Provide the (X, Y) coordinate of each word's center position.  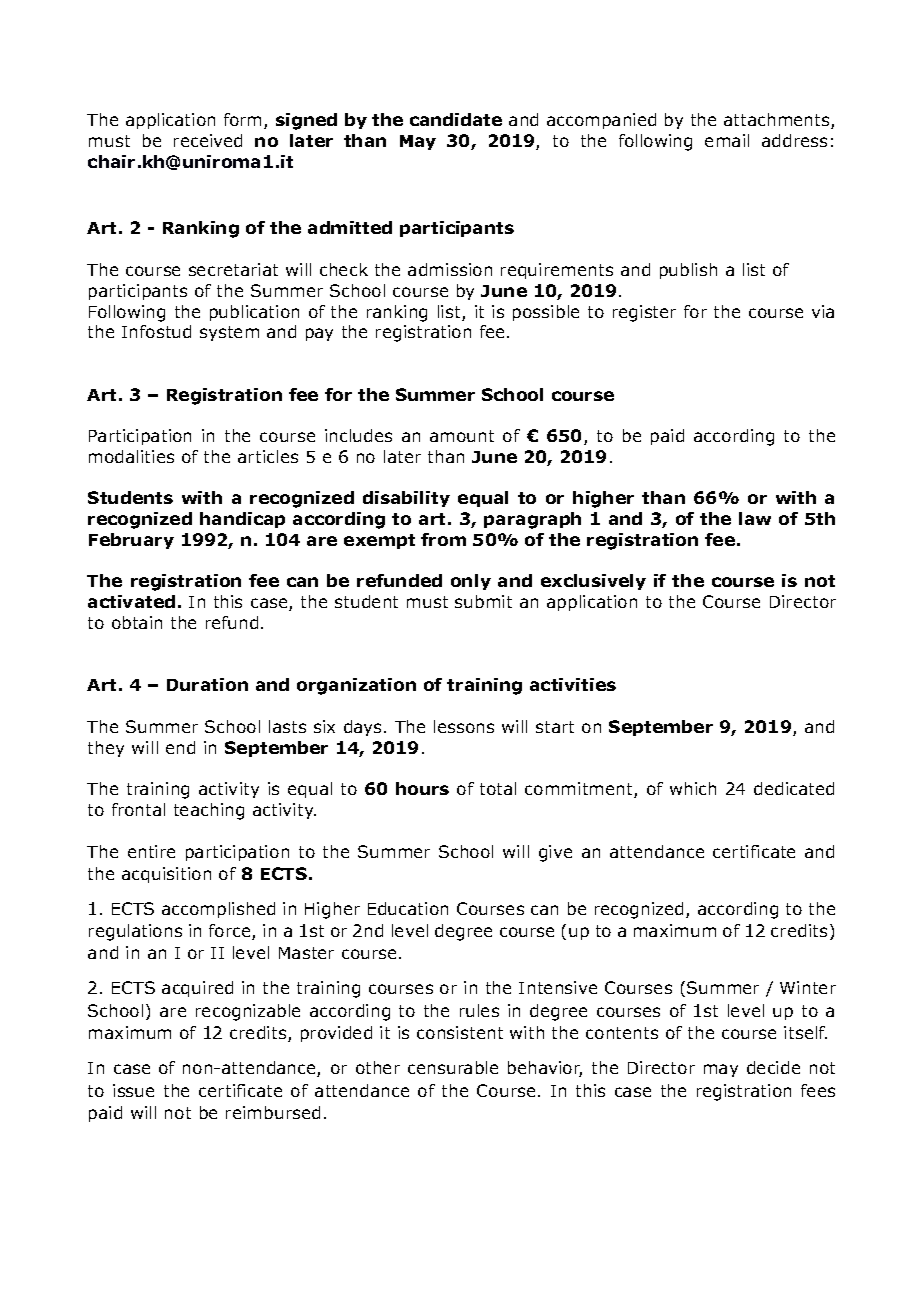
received (208, 140)
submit (483, 601)
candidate (456, 119)
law (755, 518)
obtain (137, 622)
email (727, 140)
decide (773, 1067)
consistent (460, 1032)
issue (133, 1090)
